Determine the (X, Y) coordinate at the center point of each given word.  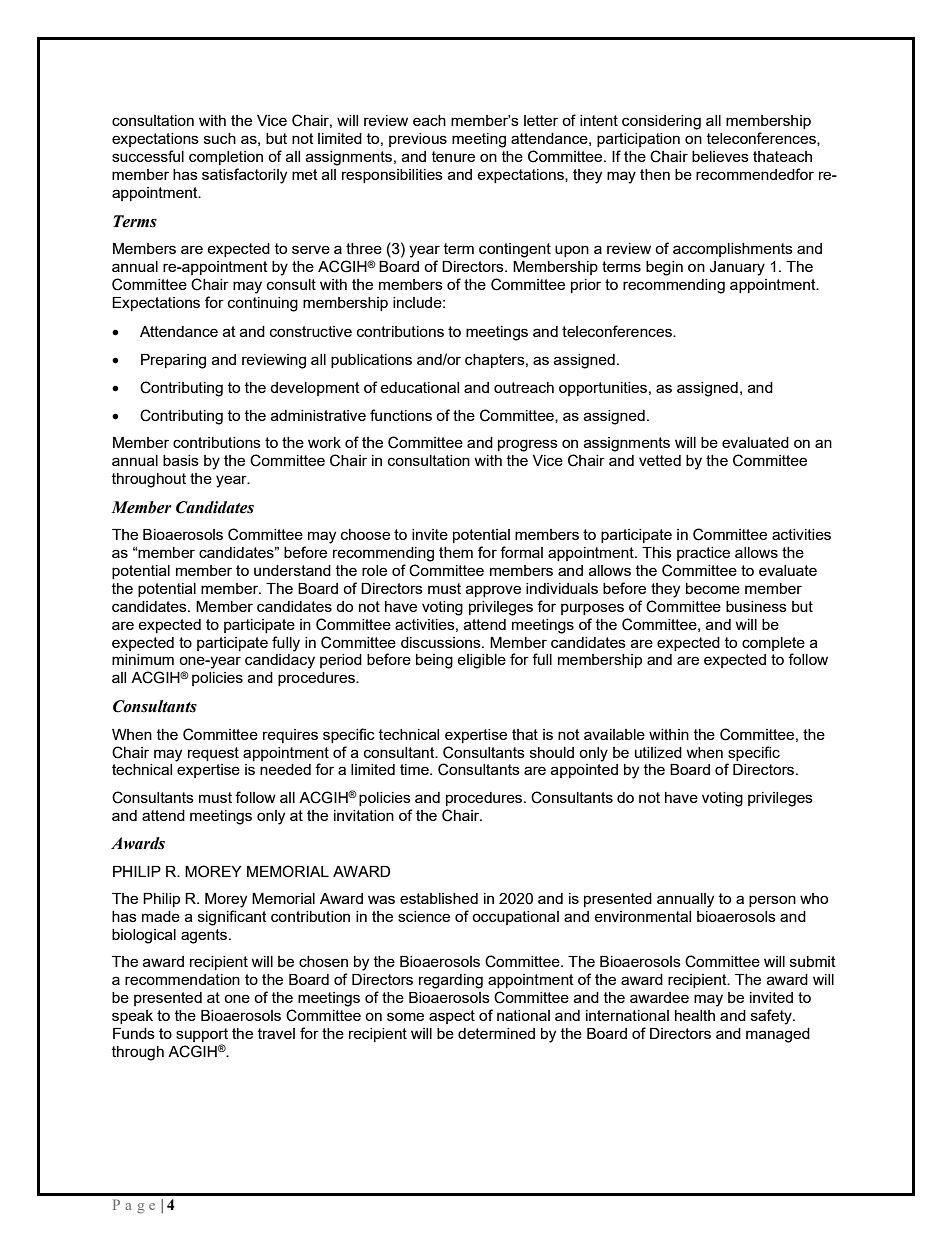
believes (720, 156)
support (202, 1035)
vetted (660, 460)
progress (528, 445)
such (220, 138)
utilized (658, 752)
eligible (481, 661)
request (213, 754)
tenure (453, 156)
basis (181, 460)
